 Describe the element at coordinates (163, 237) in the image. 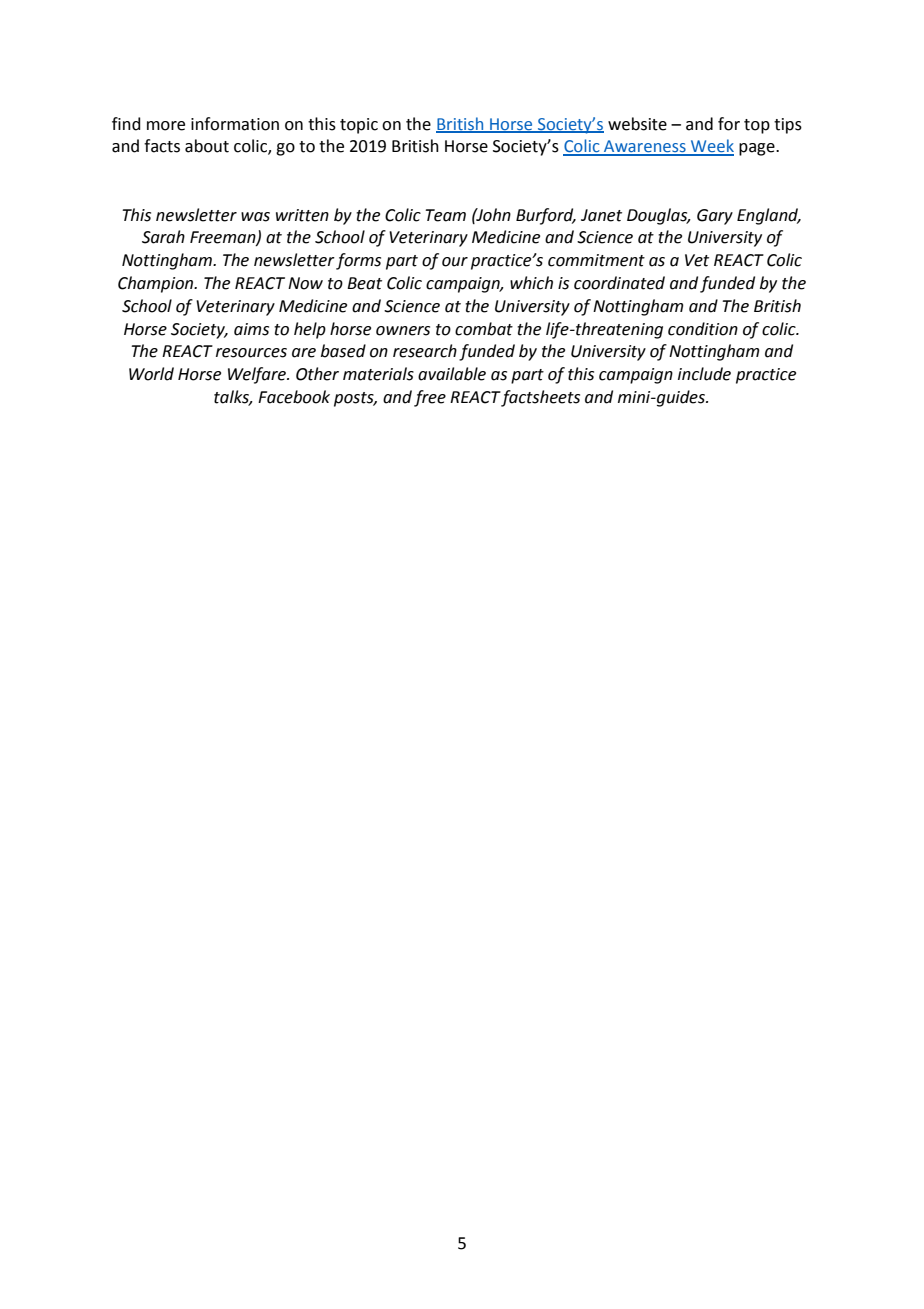

I see `Sarah` at that location.
